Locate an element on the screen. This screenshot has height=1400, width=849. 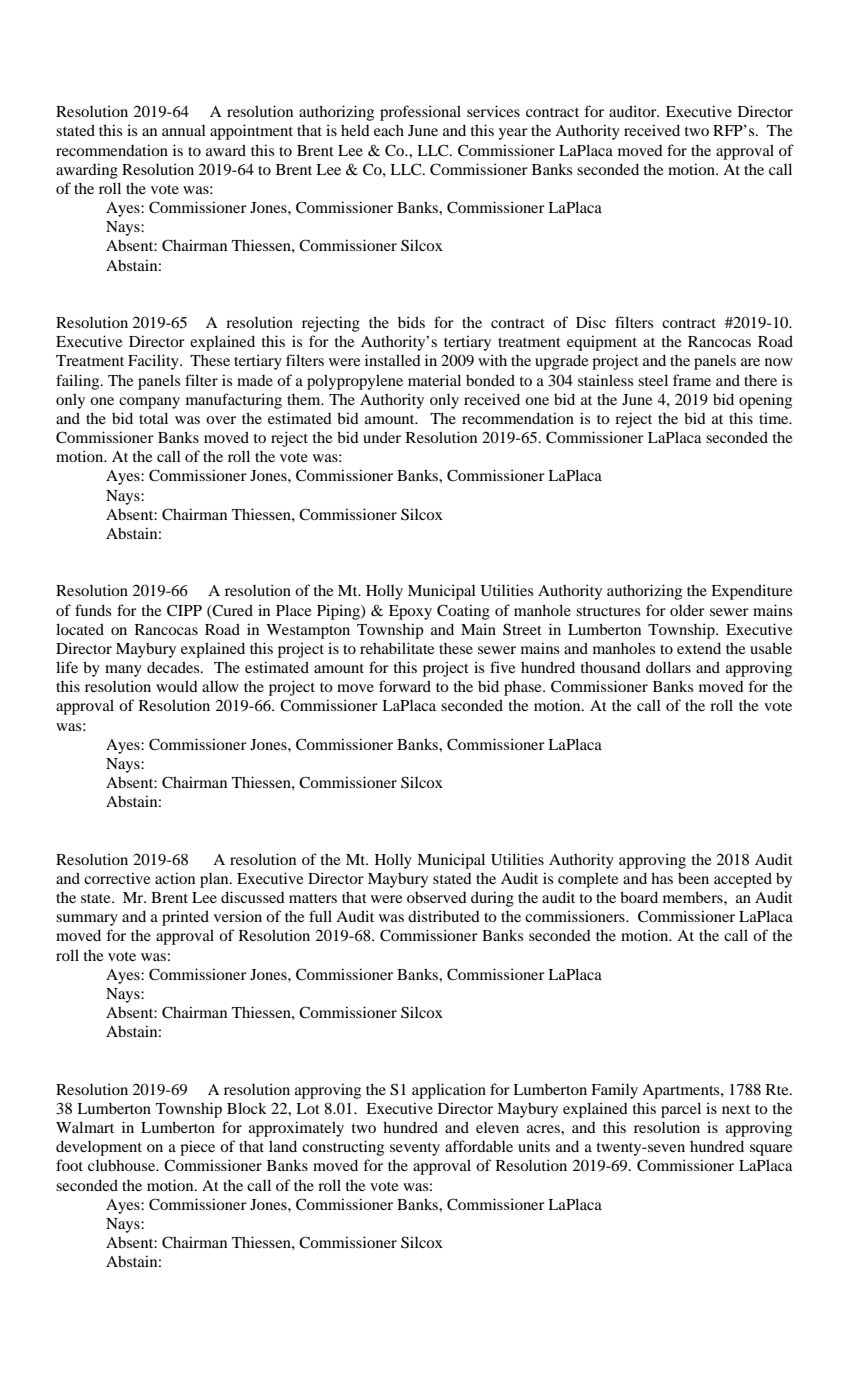
rehabilitate is located at coordinates (397, 648).
